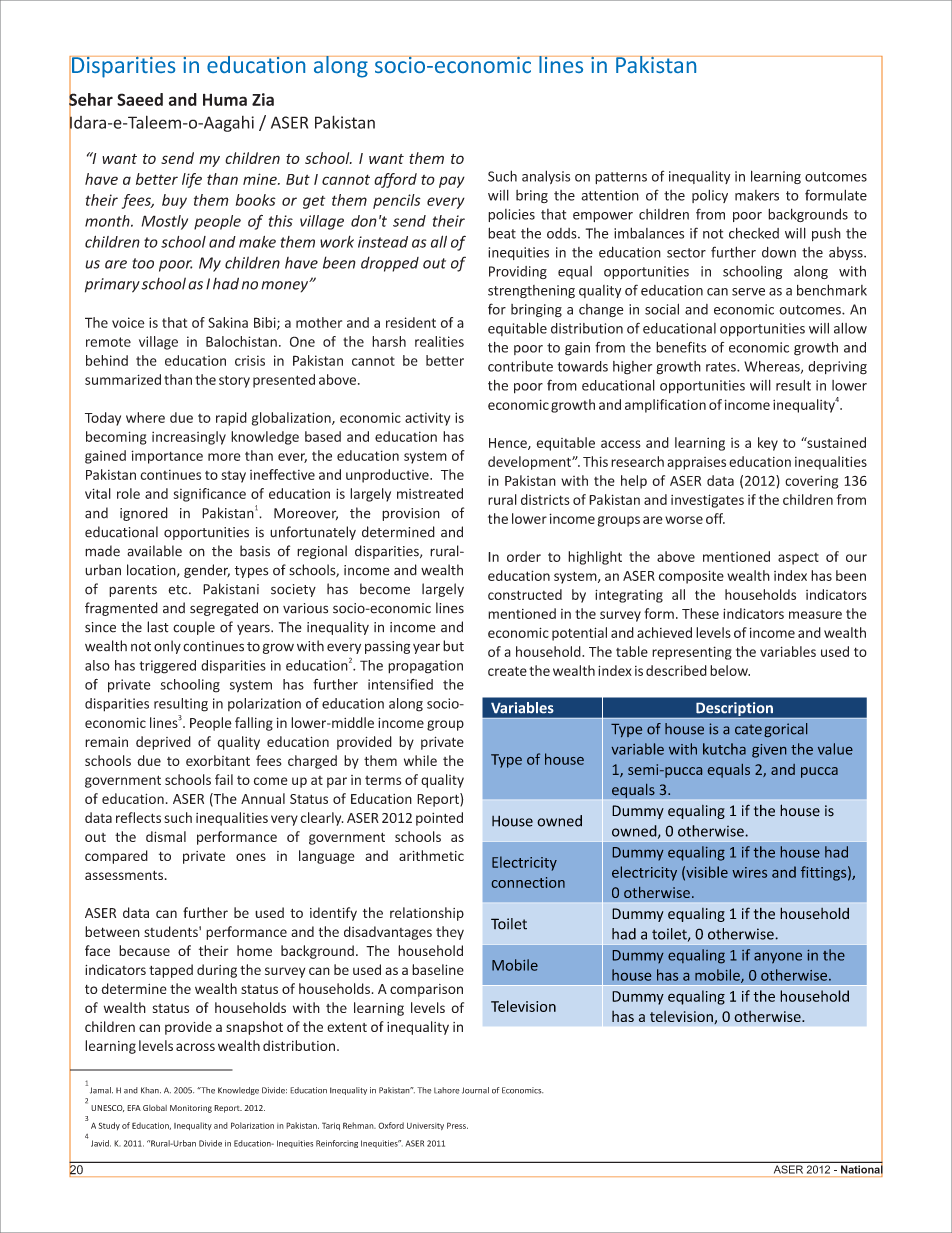 This document has height=1233, width=952. I want to click on realities, so click(439, 341).
